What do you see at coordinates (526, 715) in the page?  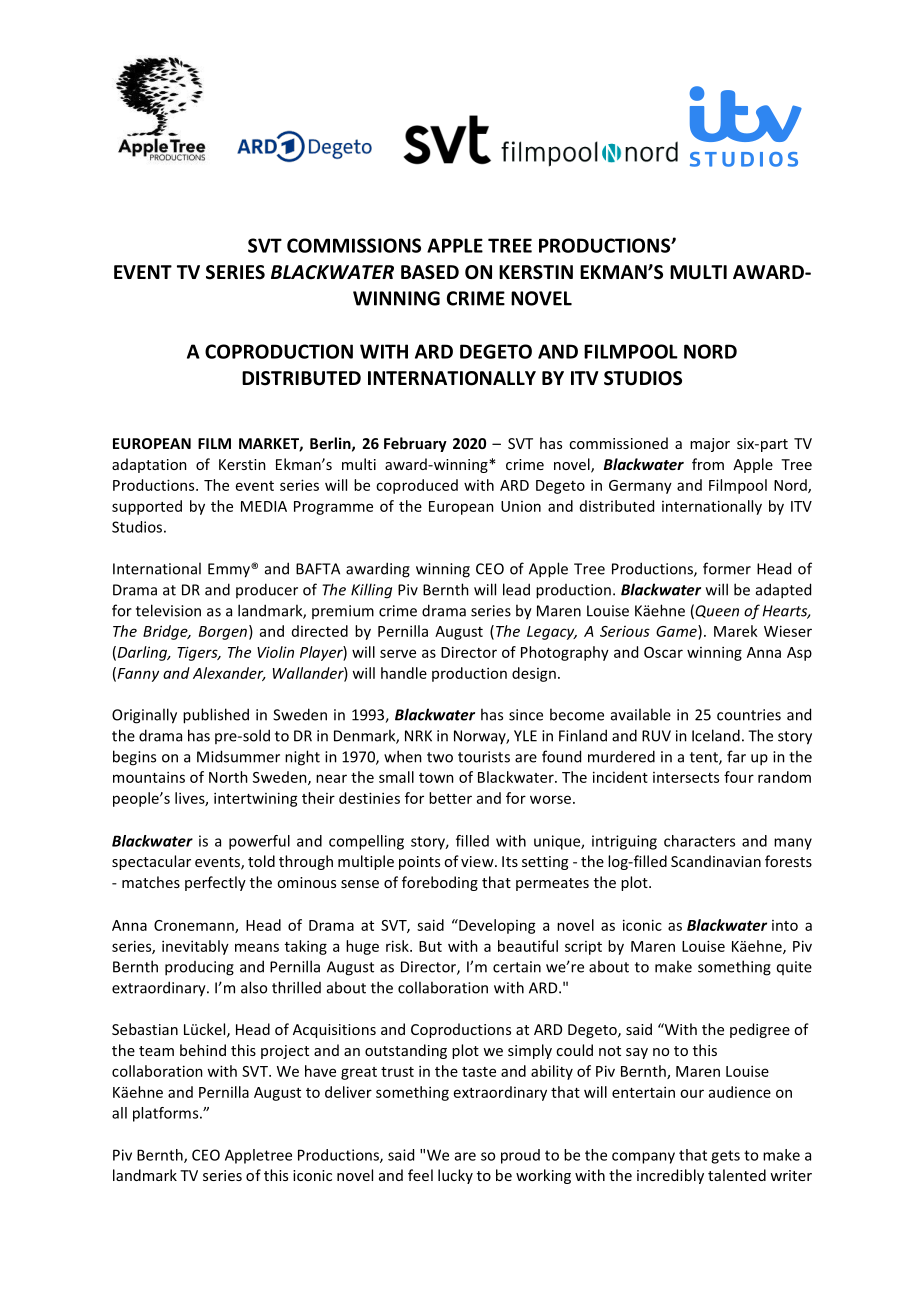 I see `since` at bounding box center [526, 715].
